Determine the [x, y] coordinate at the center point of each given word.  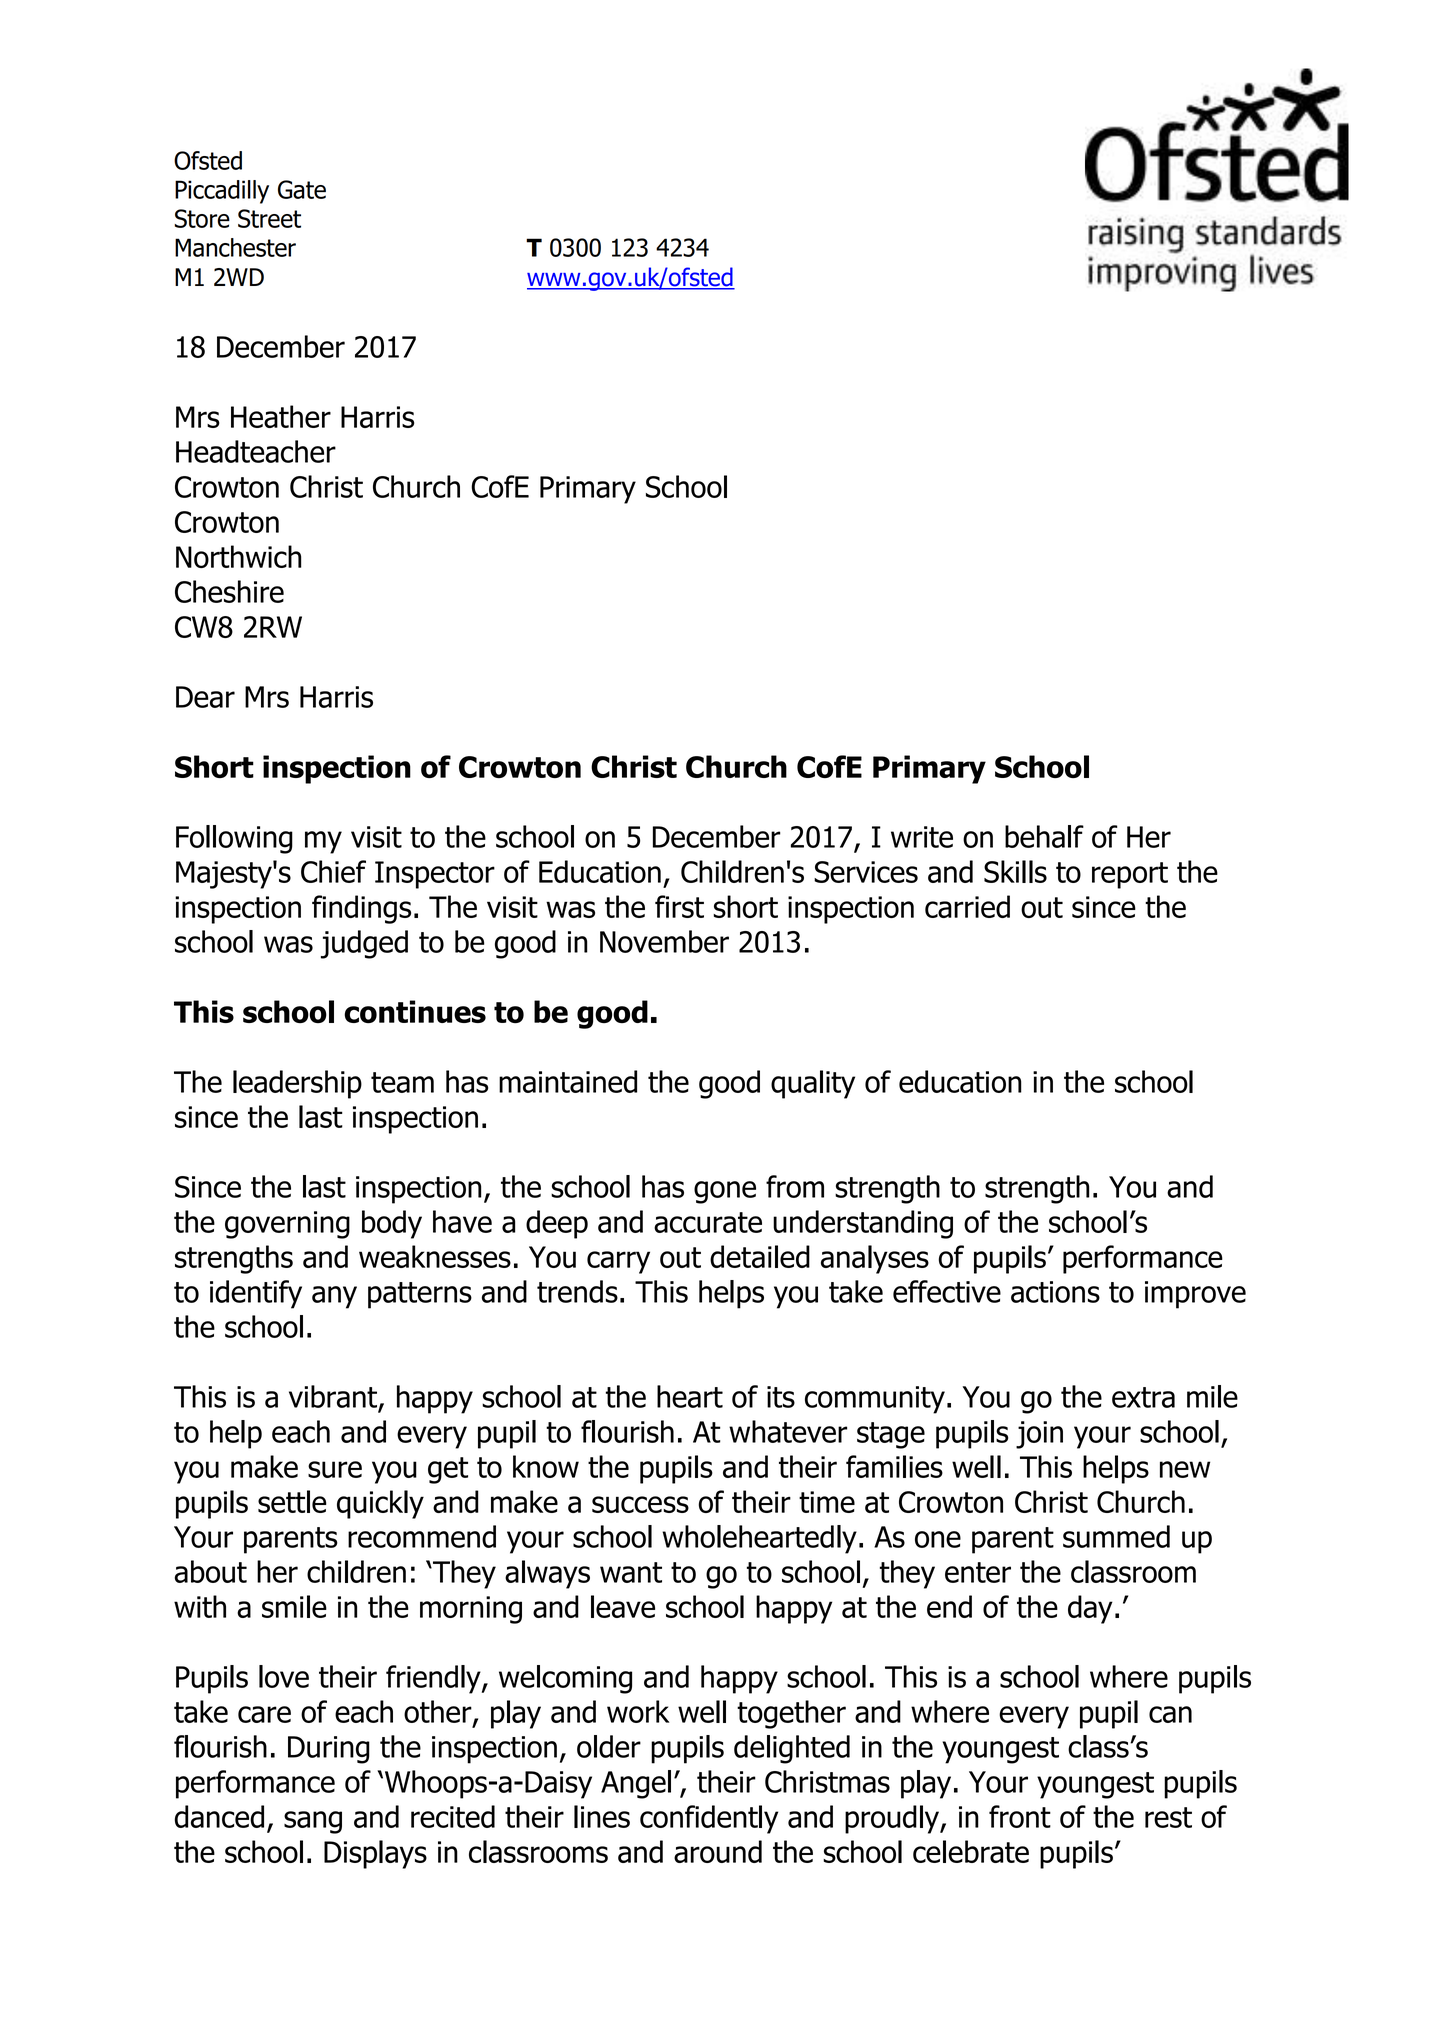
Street [269, 218]
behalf [1044, 836]
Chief [333, 871]
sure [335, 1469]
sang [313, 1822]
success [640, 1504]
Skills [1015, 871]
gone [725, 1192]
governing [287, 1225]
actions [1055, 1292]
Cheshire [229, 591]
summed [1116, 1536]
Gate [302, 189]
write [922, 837]
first [679, 906]
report [1130, 875]
